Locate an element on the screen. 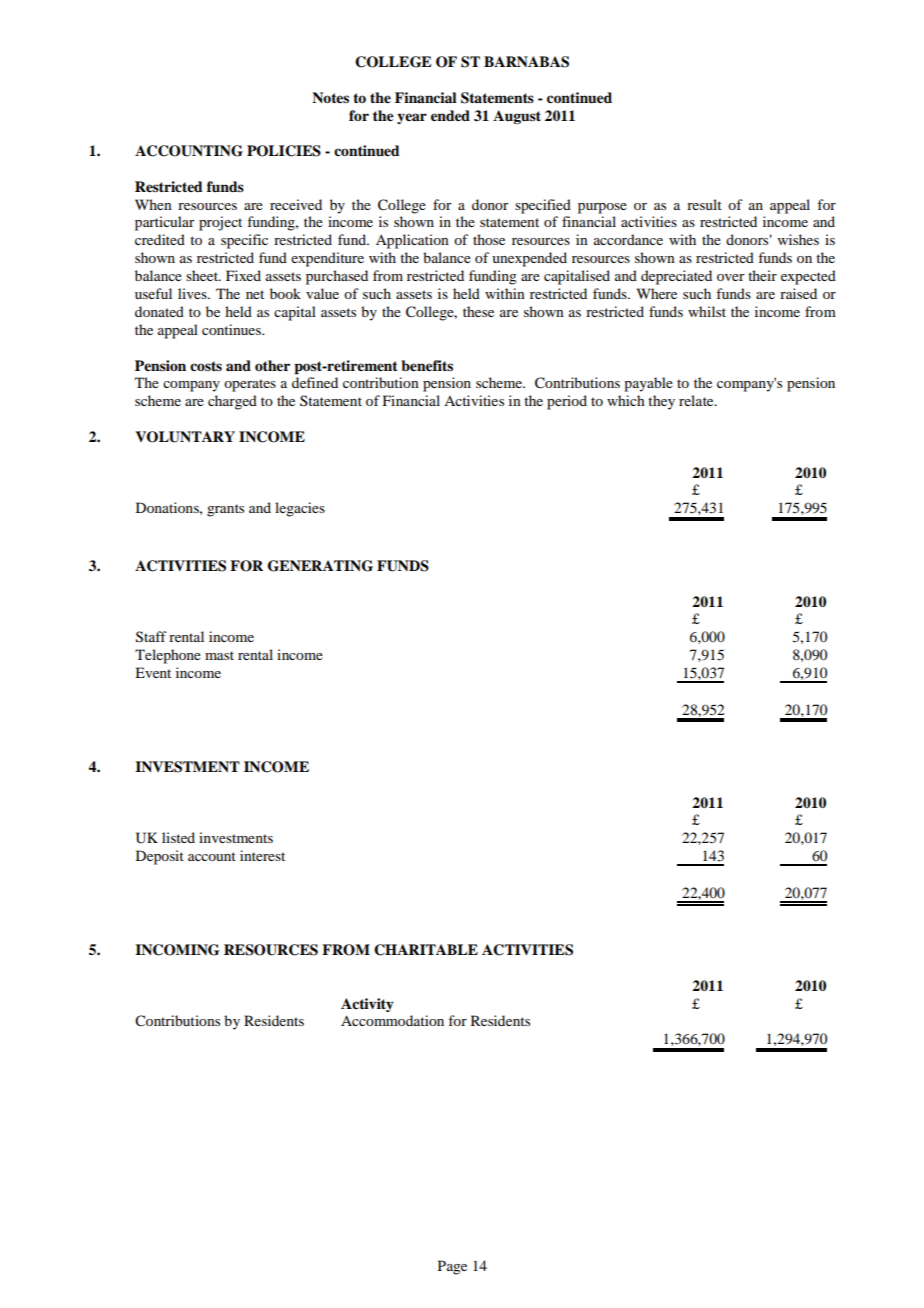 The height and width of the screenshot is (1308, 924). August is located at coordinates (517, 117).
